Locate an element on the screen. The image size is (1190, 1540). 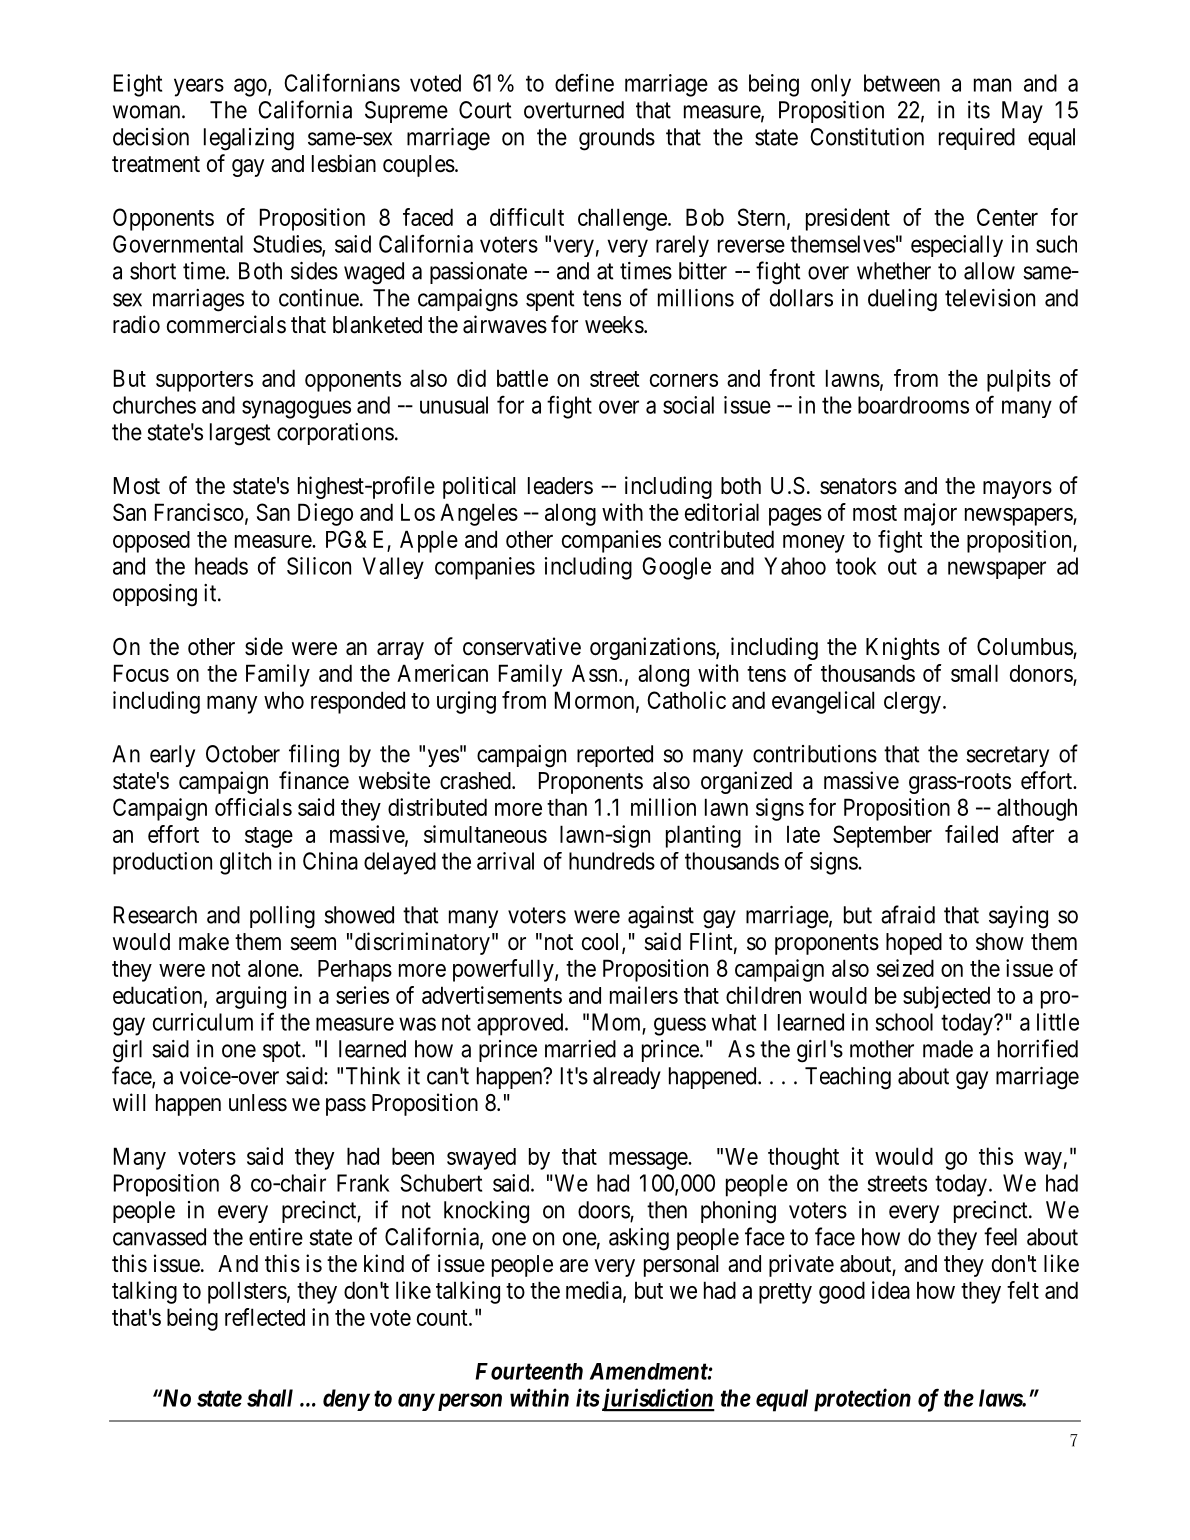
failed is located at coordinates (971, 834).
